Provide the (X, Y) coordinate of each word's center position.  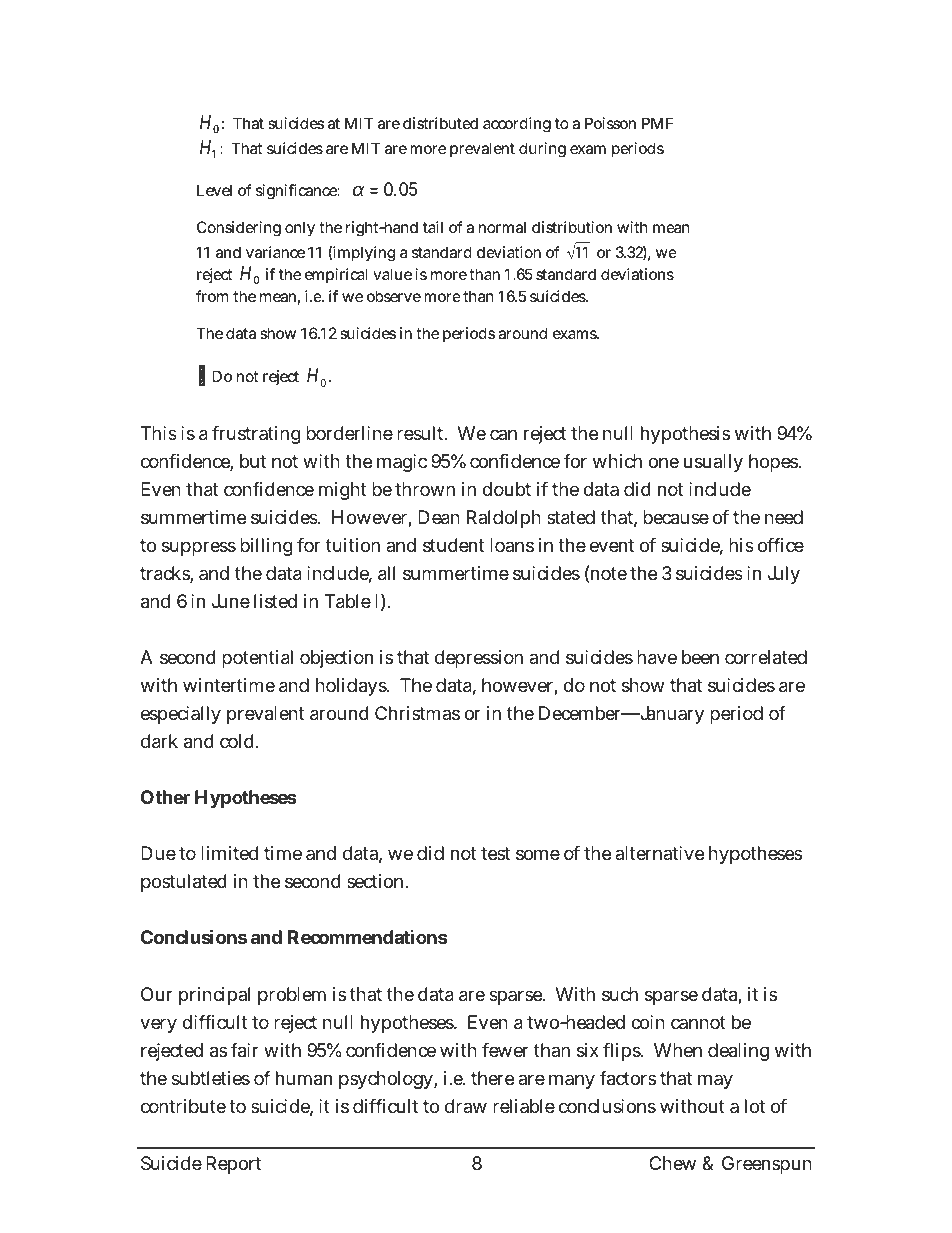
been (700, 657)
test (495, 853)
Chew (672, 1163)
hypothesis (685, 435)
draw (466, 1106)
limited (229, 853)
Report (233, 1165)
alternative (659, 853)
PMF (657, 123)
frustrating (256, 435)
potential (257, 659)
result (422, 433)
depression (479, 659)
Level (214, 190)
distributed (440, 123)
